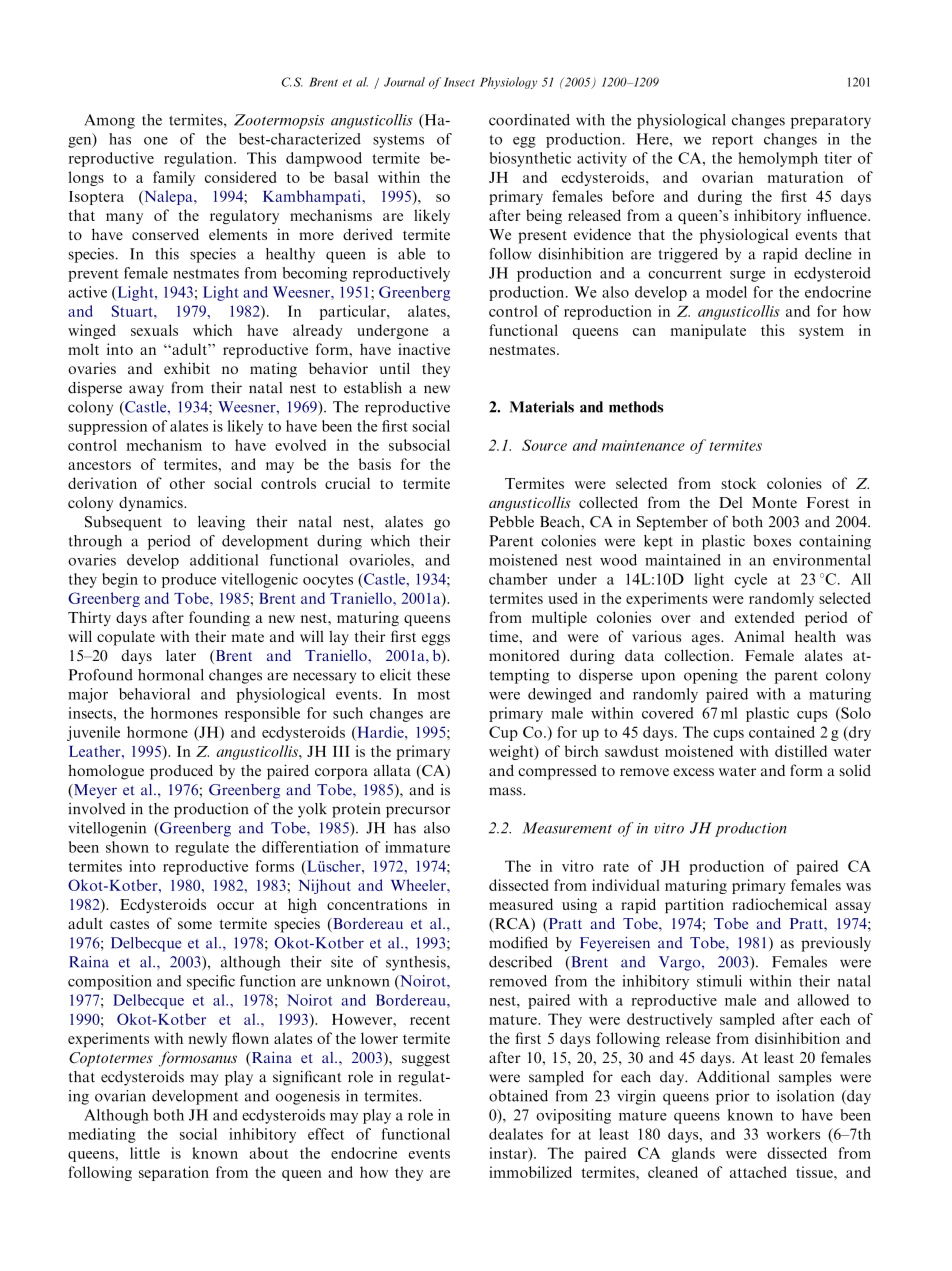  What do you see at coordinates (187, 483) in the screenshot?
I see `other` at bounding box center [187, 483].
